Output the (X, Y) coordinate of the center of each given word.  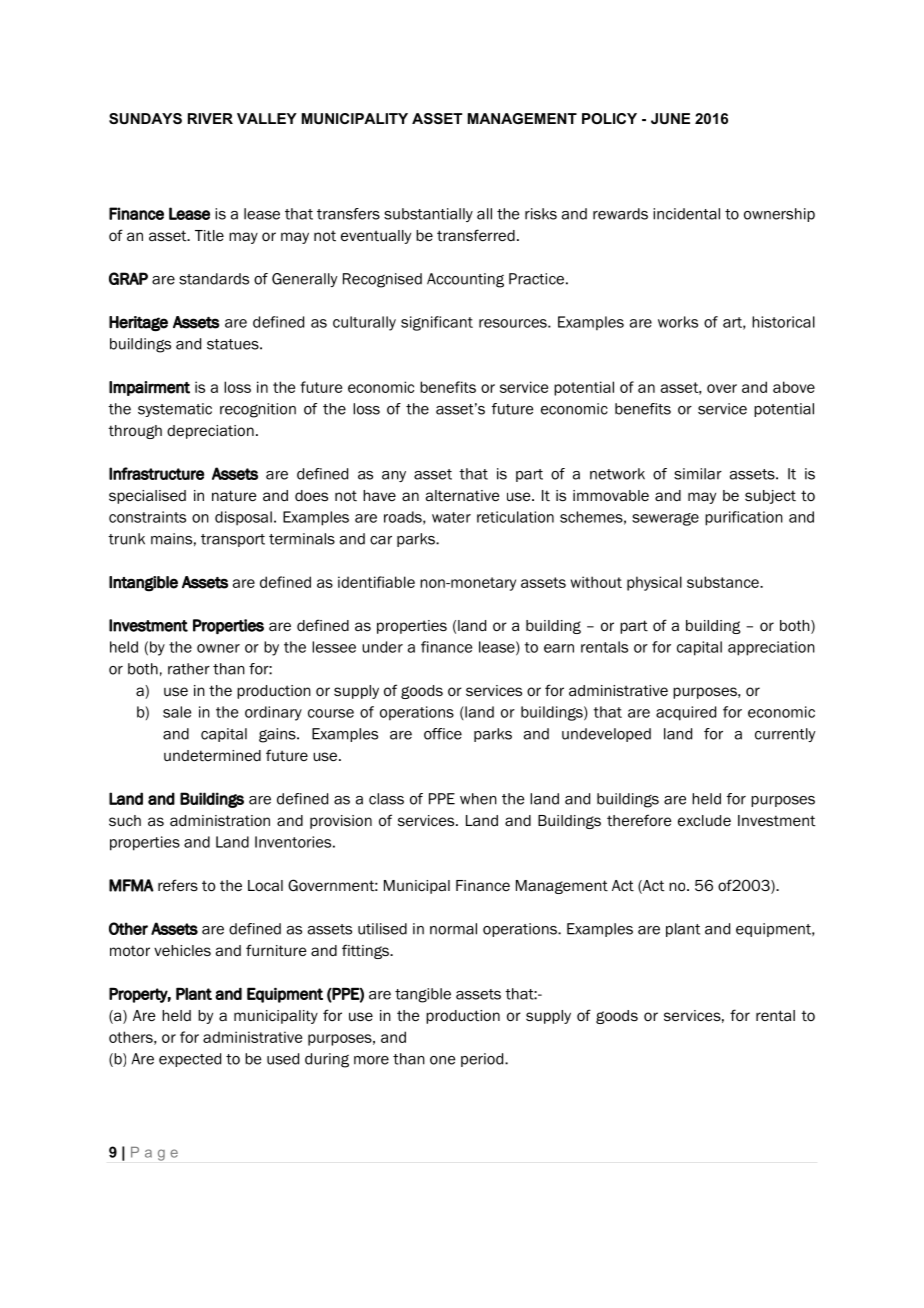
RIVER (210, 118)
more (371, 1060)
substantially (428, 215)
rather (189, 669)
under (382, 647)
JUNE (670, 118)
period (483, 1060)
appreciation (771, 648)
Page (154, 1154)
